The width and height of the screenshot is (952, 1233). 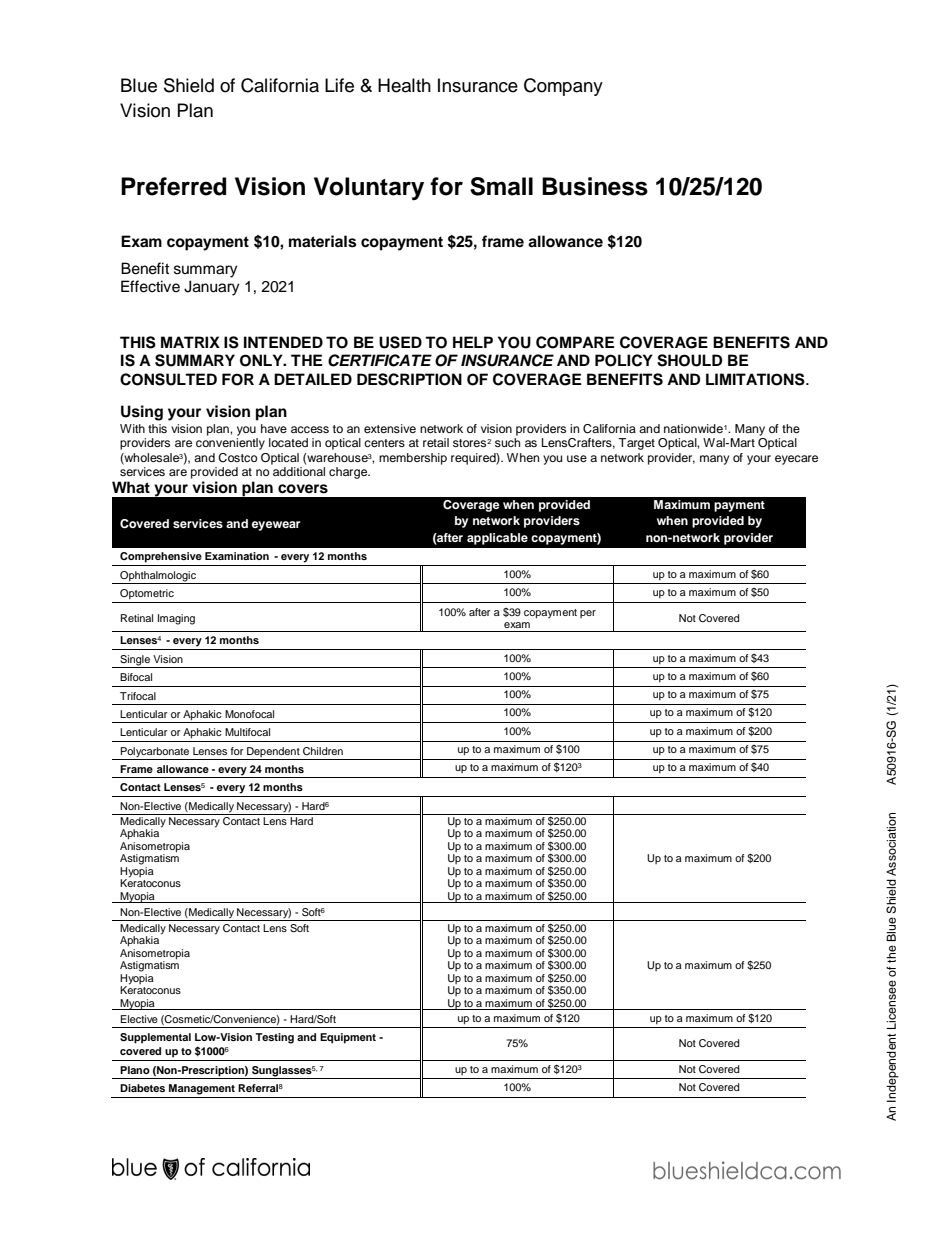 What do you see at coordinates (595, 186) in the screenshot?
I see `Business` at bounding box center [595, 186].
